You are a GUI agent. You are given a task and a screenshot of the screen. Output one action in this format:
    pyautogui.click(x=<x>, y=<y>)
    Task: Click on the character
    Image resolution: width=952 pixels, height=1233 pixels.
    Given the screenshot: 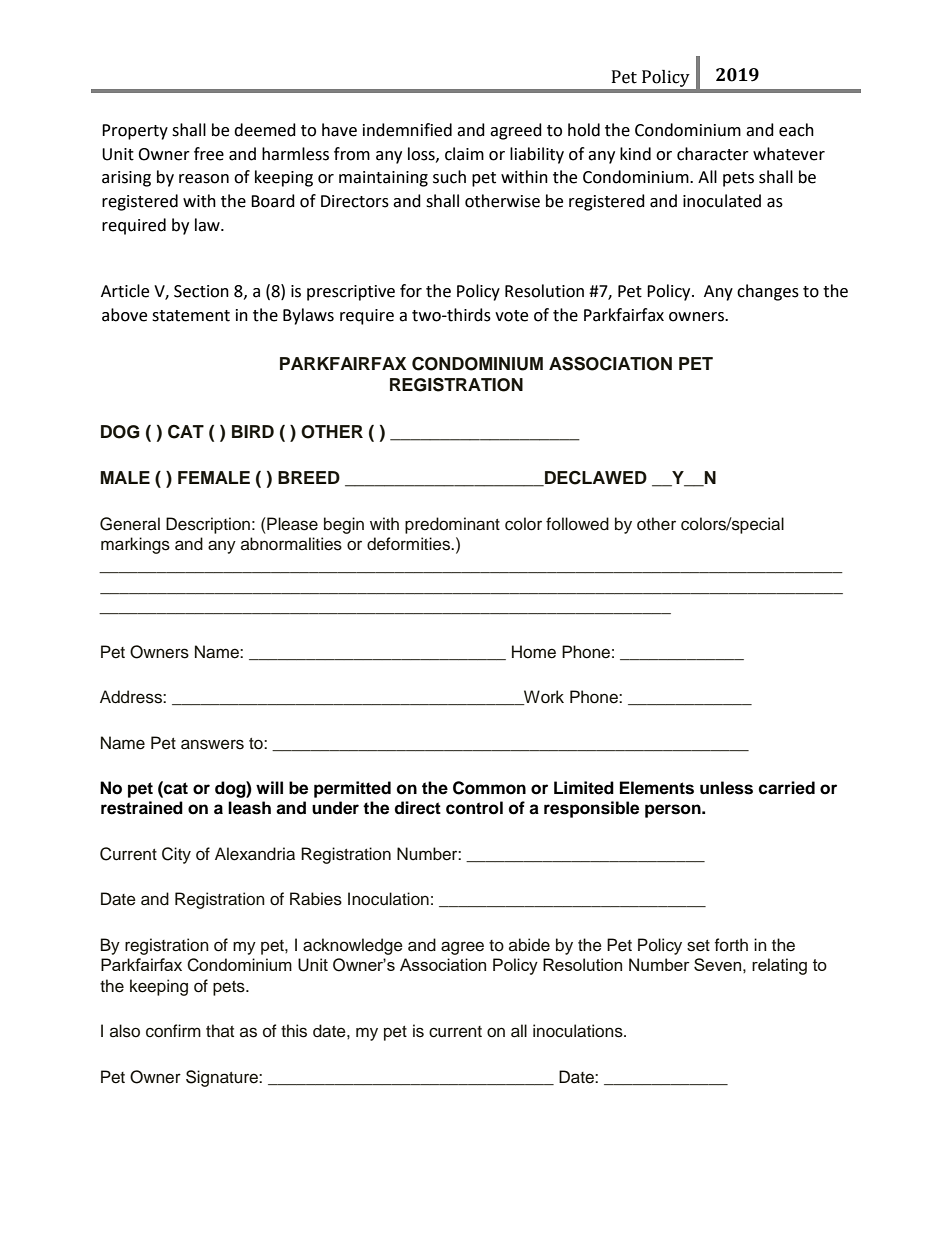 What is the action you would take?
    pyautogui.click(x=713, y=154)
